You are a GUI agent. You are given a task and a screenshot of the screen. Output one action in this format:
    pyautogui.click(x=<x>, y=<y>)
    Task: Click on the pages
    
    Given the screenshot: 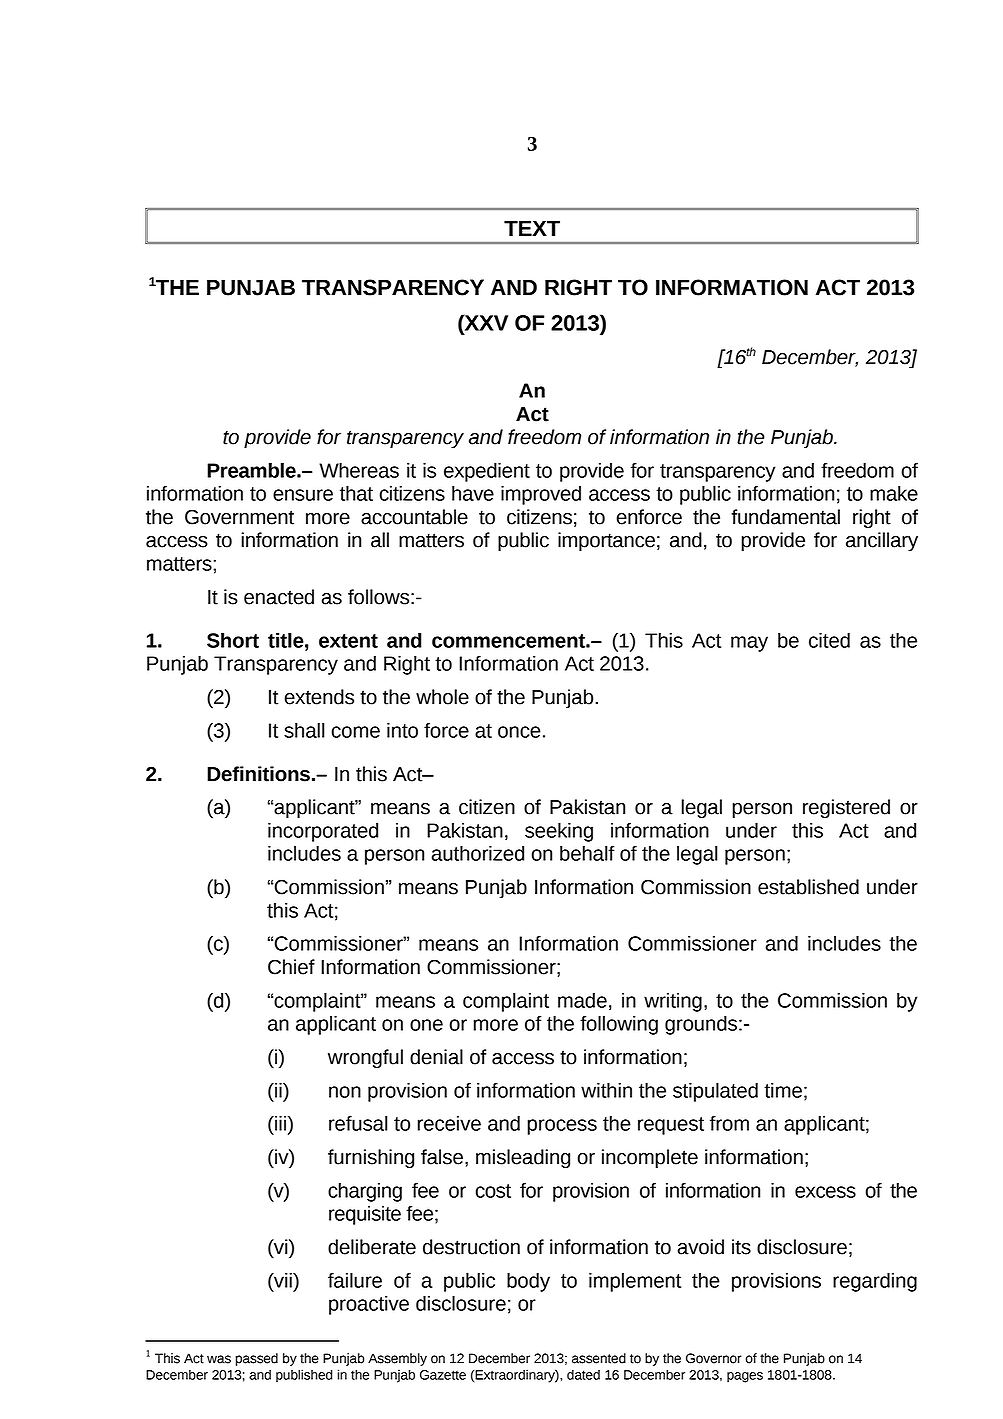 What is the action you would take?
    pyautogui.click(x=745, y=1377)
